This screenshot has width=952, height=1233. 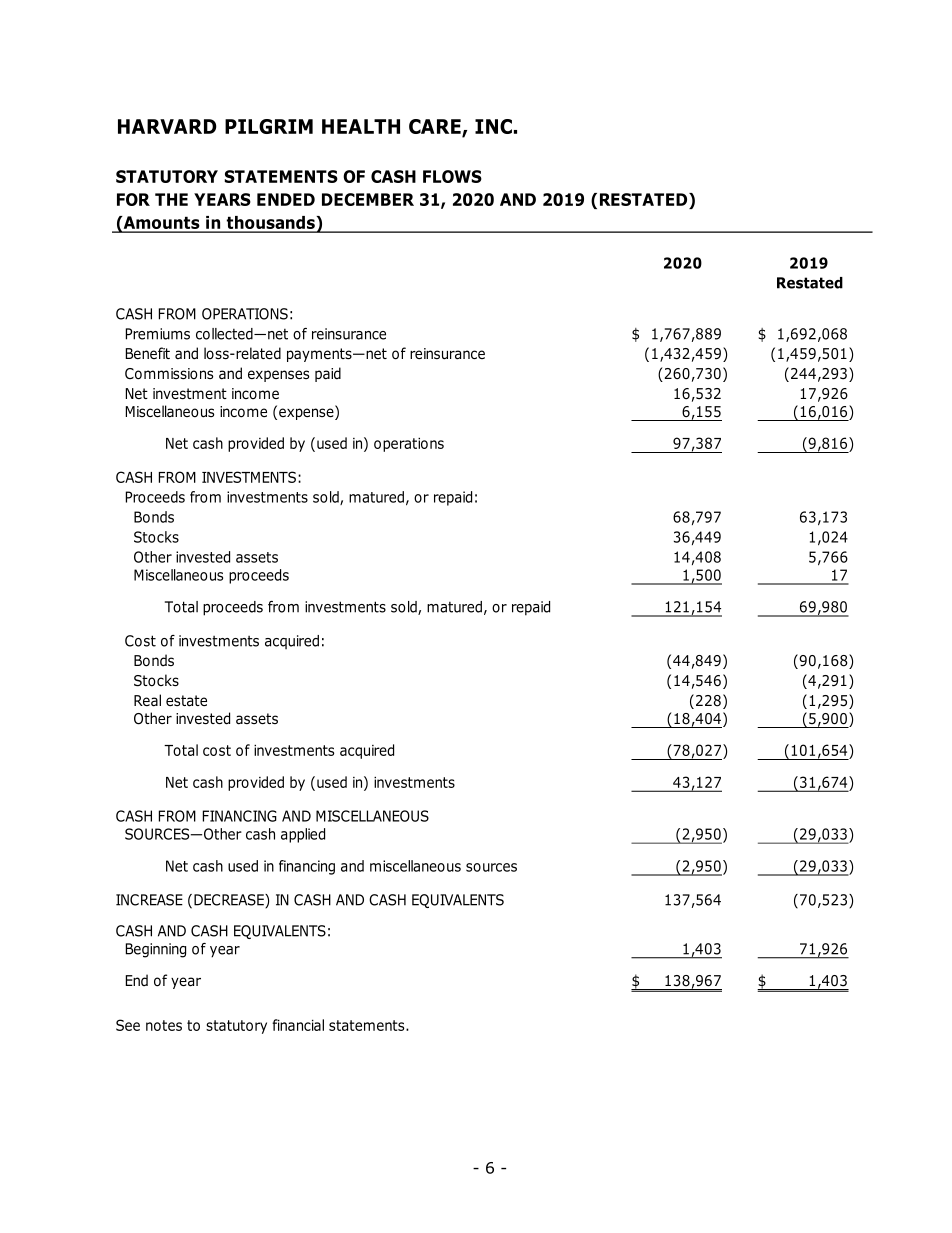 What do you see at coordinates (269, 126) in the screenshot?
I see `PILGRIM` at bounding box center [269, 126].
